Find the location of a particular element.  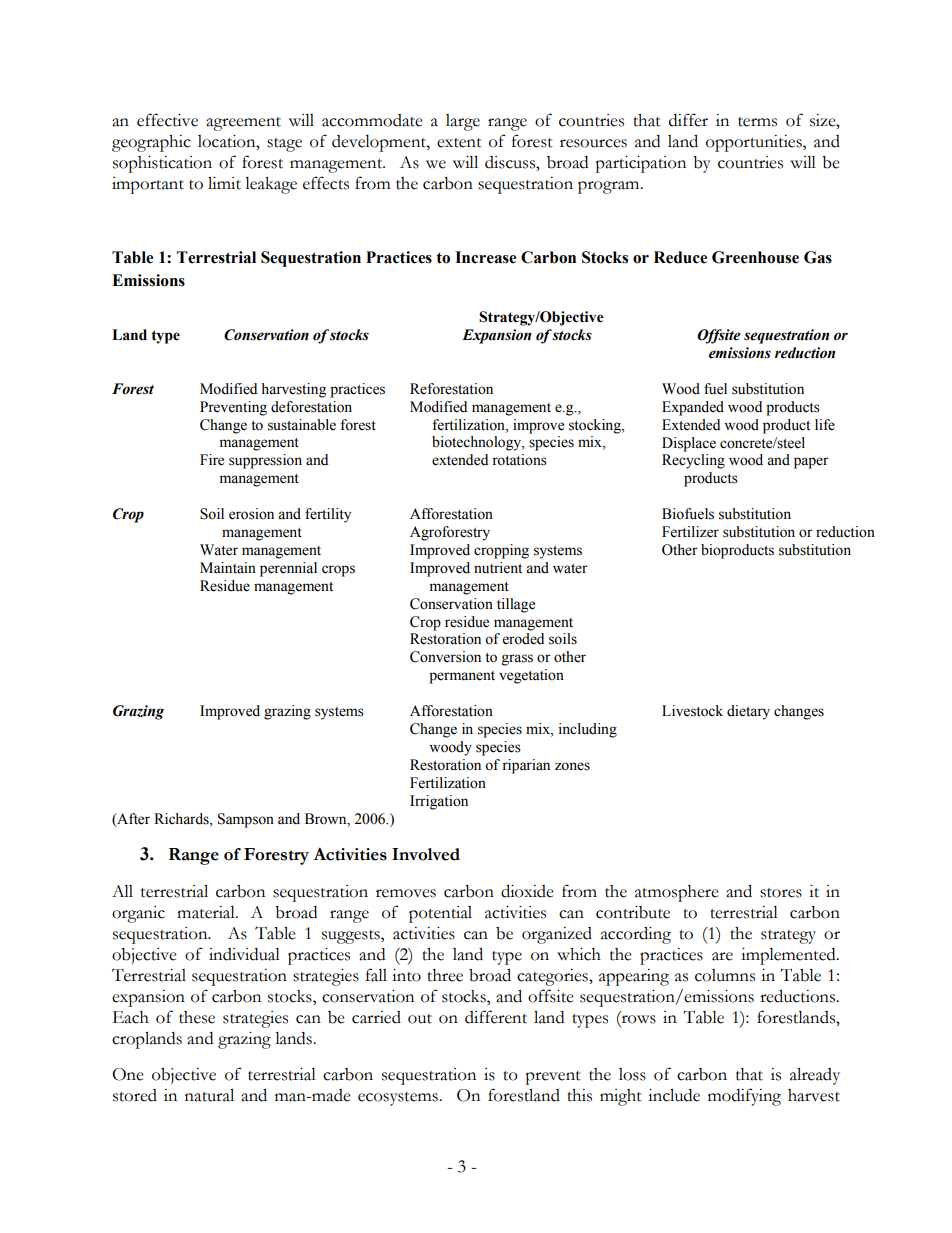

sustainable is located at coordinates (302, 425).
